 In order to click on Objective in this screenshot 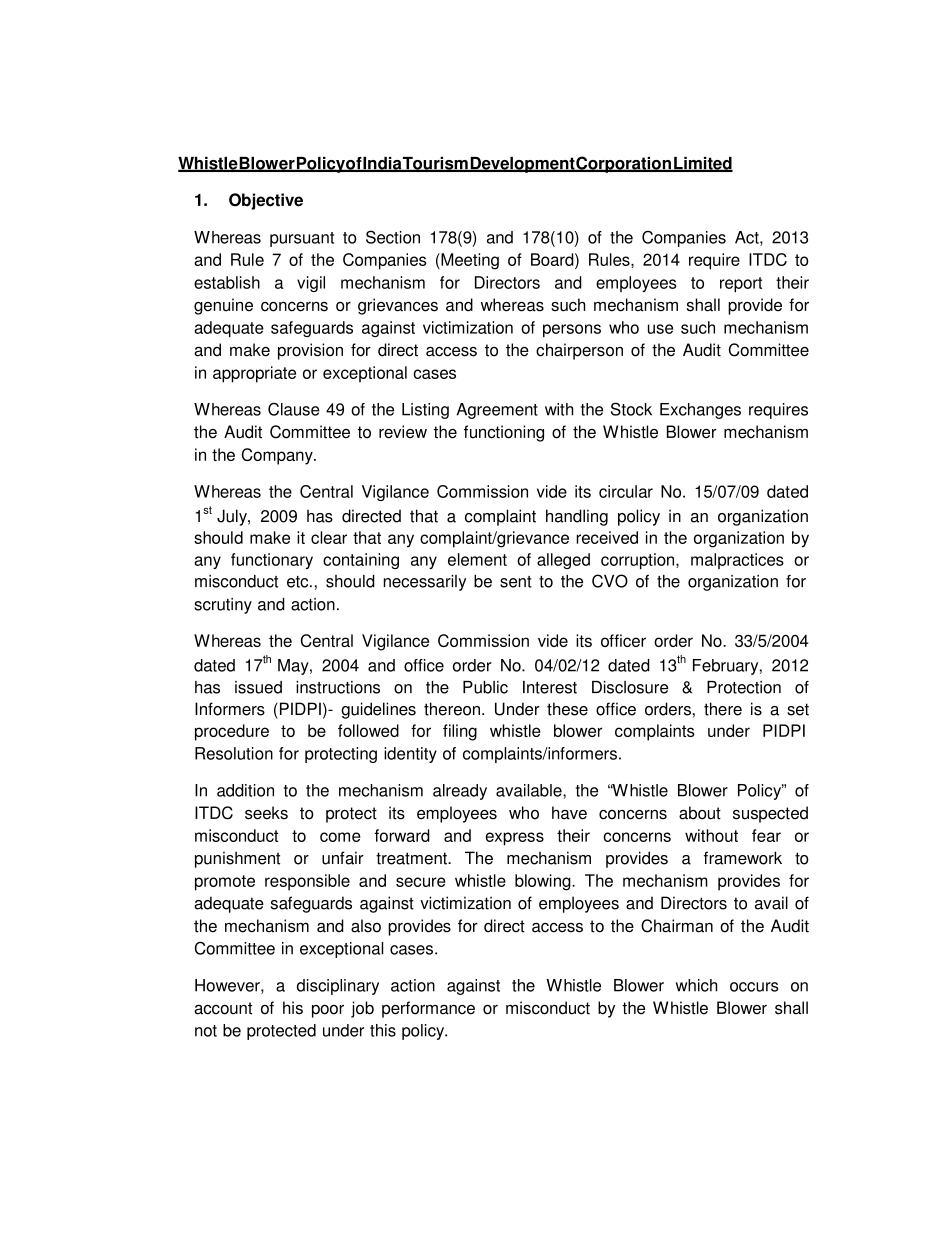, I will do `click(266, 201)`.
